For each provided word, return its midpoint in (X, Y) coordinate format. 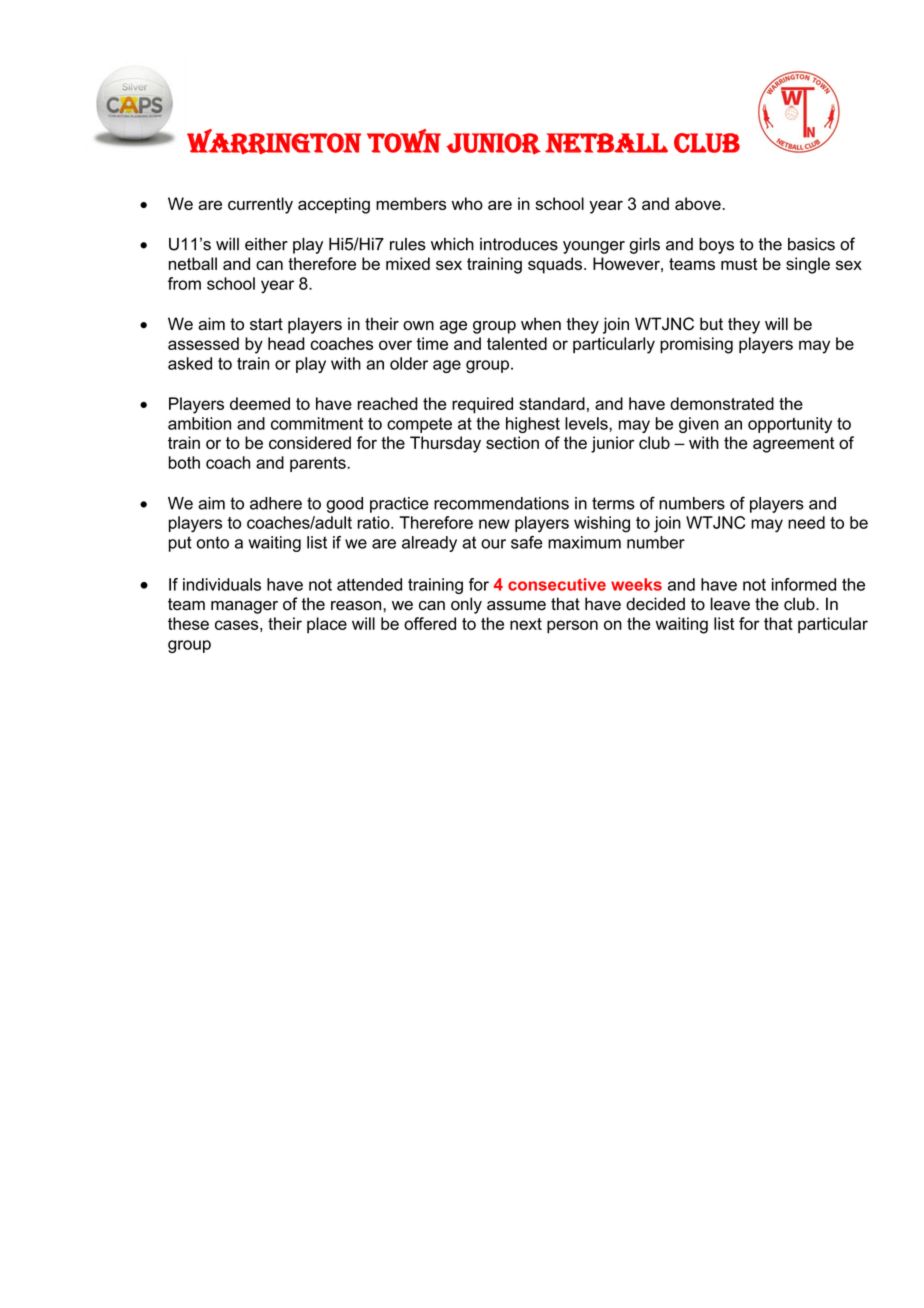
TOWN (404, 141)
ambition (199, 423)
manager (244, 607)
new (494, 524)
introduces (519, 244)
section (512, 442)
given (699, 425)
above (698, 203)
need (806, 522)
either (266, 244)
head (286, 343)
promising (696, 345)
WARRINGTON (274, 142)
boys (716, 246)
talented (517, 343)
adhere (276, 503)
